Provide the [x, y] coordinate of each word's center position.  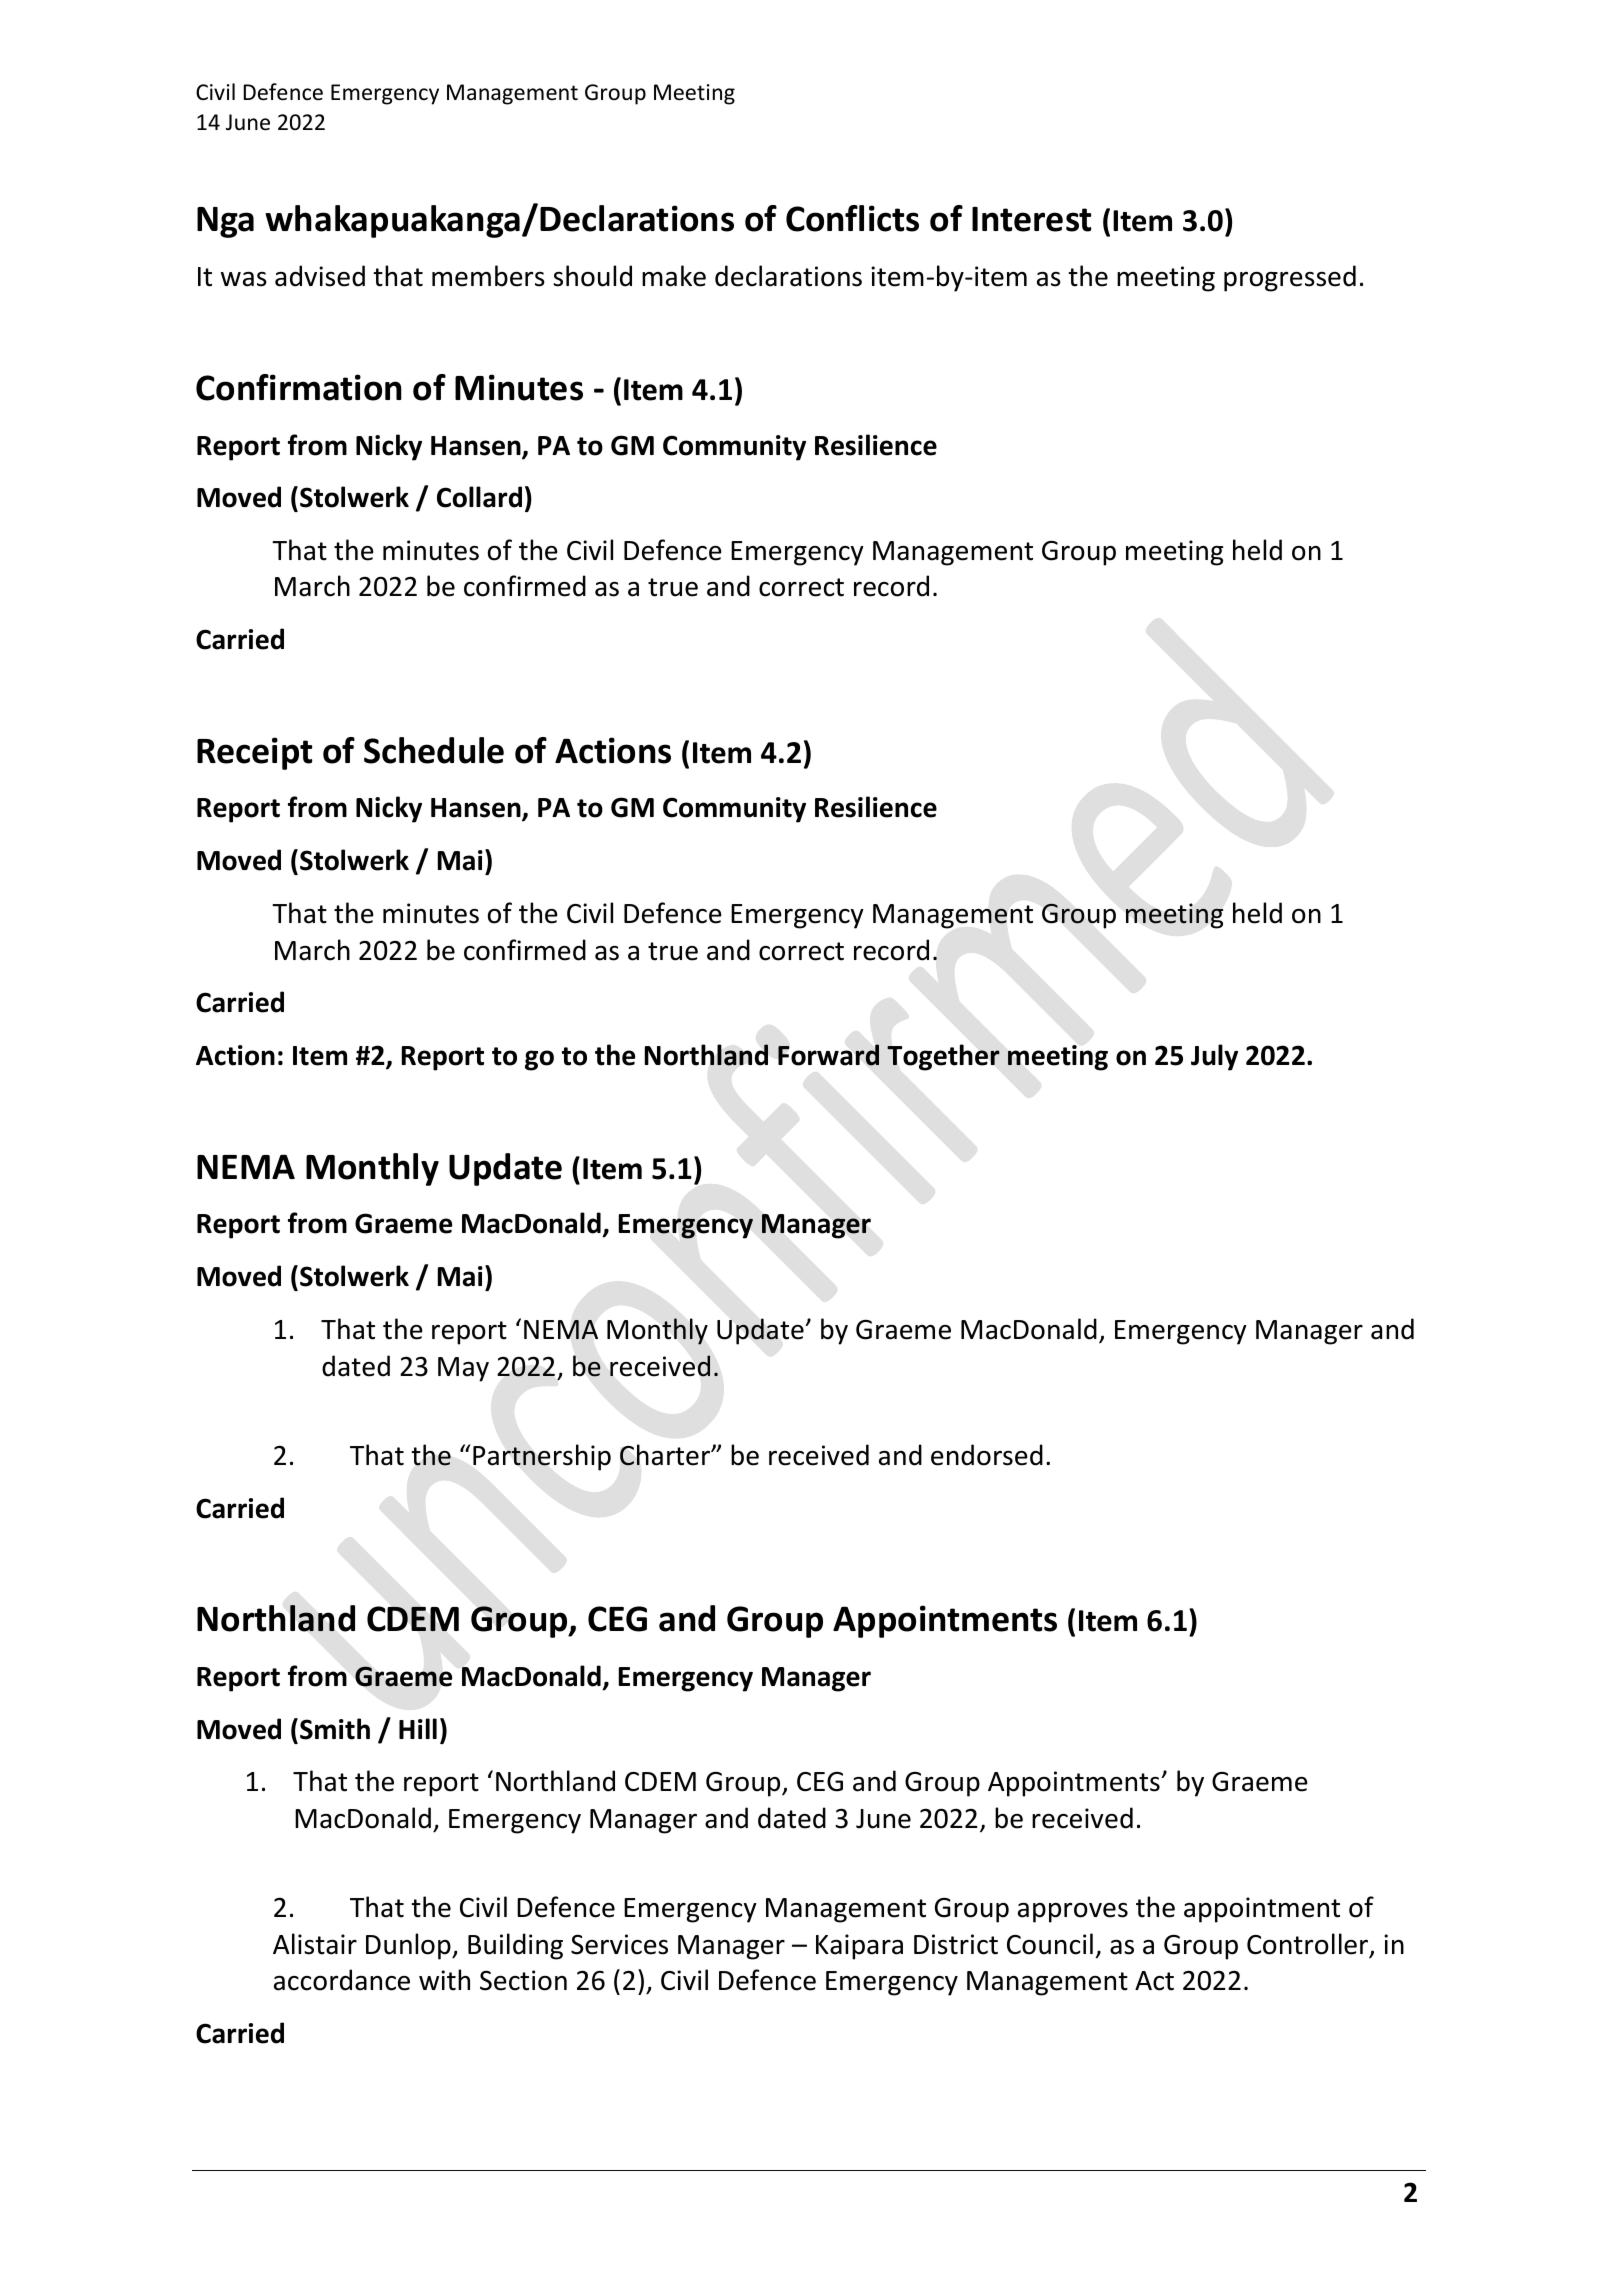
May [463, 1369]
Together [943, 1057]
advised [320, 276]
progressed [1290, 278]
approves [1073, 1913]
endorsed [987, 1455]
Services [619, 1944]
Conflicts [852, 218]
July [1214, 1057]
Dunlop [409, 1946]
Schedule [434, 750]
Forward [828, 1055]
